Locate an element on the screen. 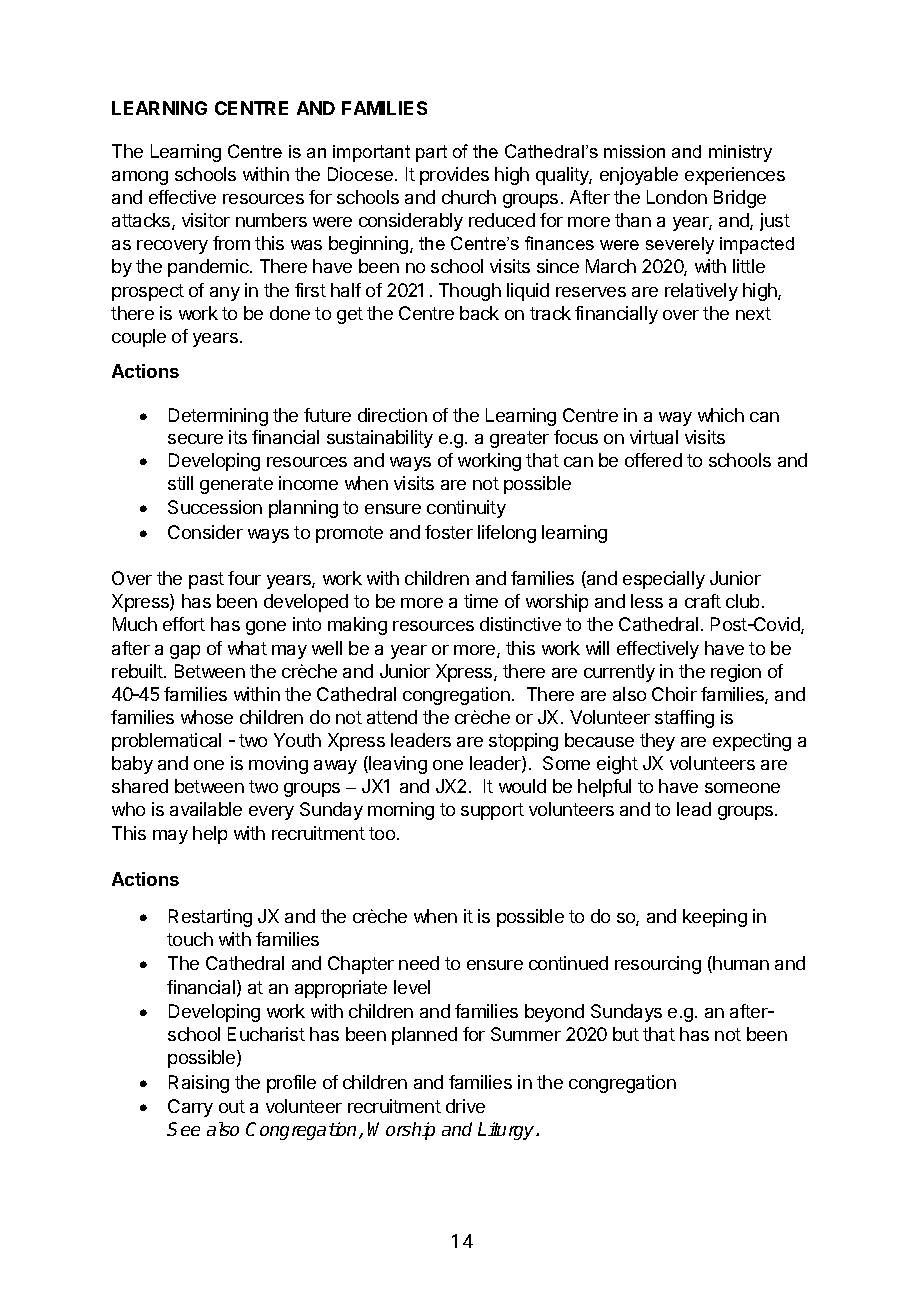 The width and height of the screenshot is (924, 1309). past is located at coordinates (206, 580).
